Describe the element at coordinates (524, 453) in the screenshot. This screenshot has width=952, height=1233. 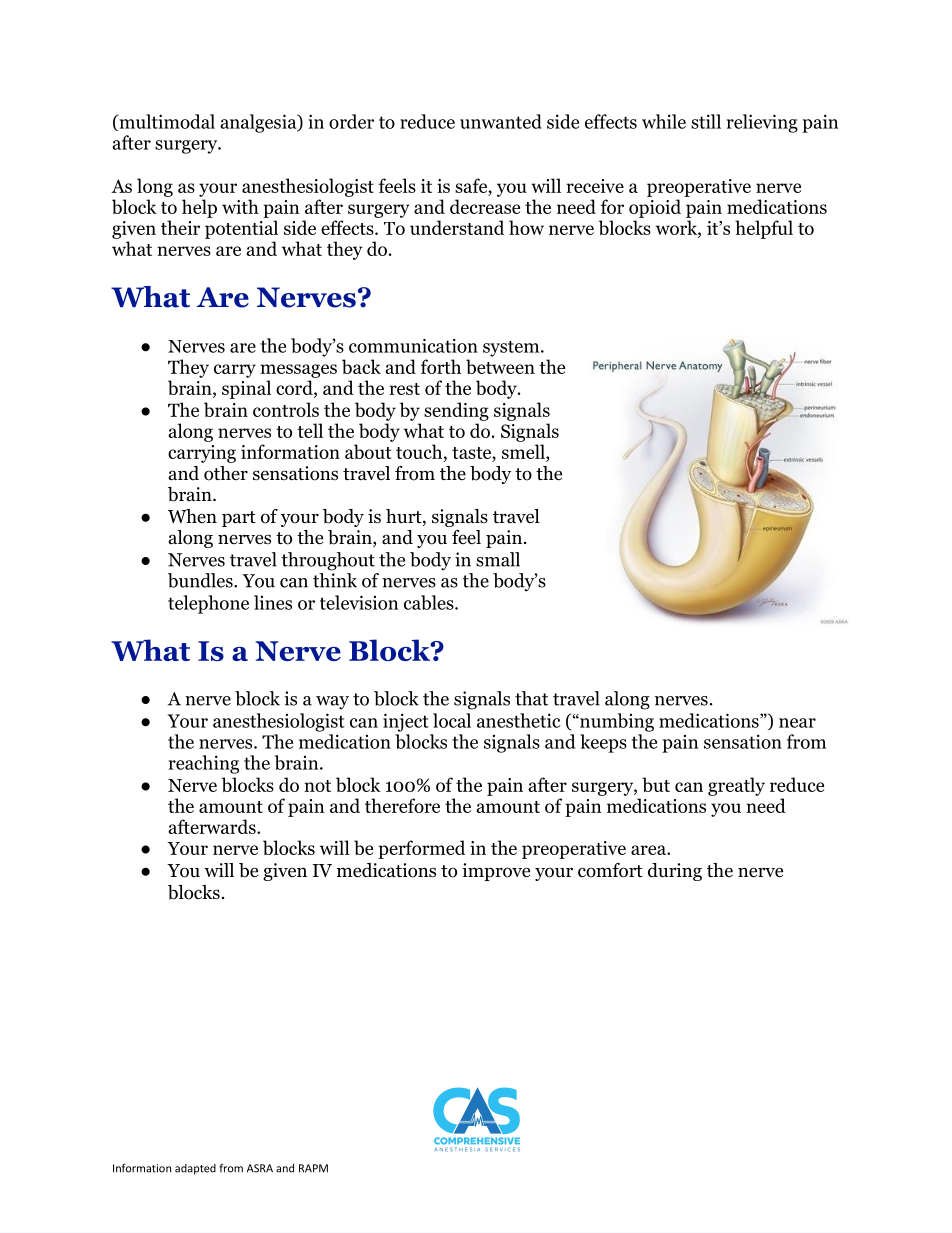
I see `smell` at that location.
